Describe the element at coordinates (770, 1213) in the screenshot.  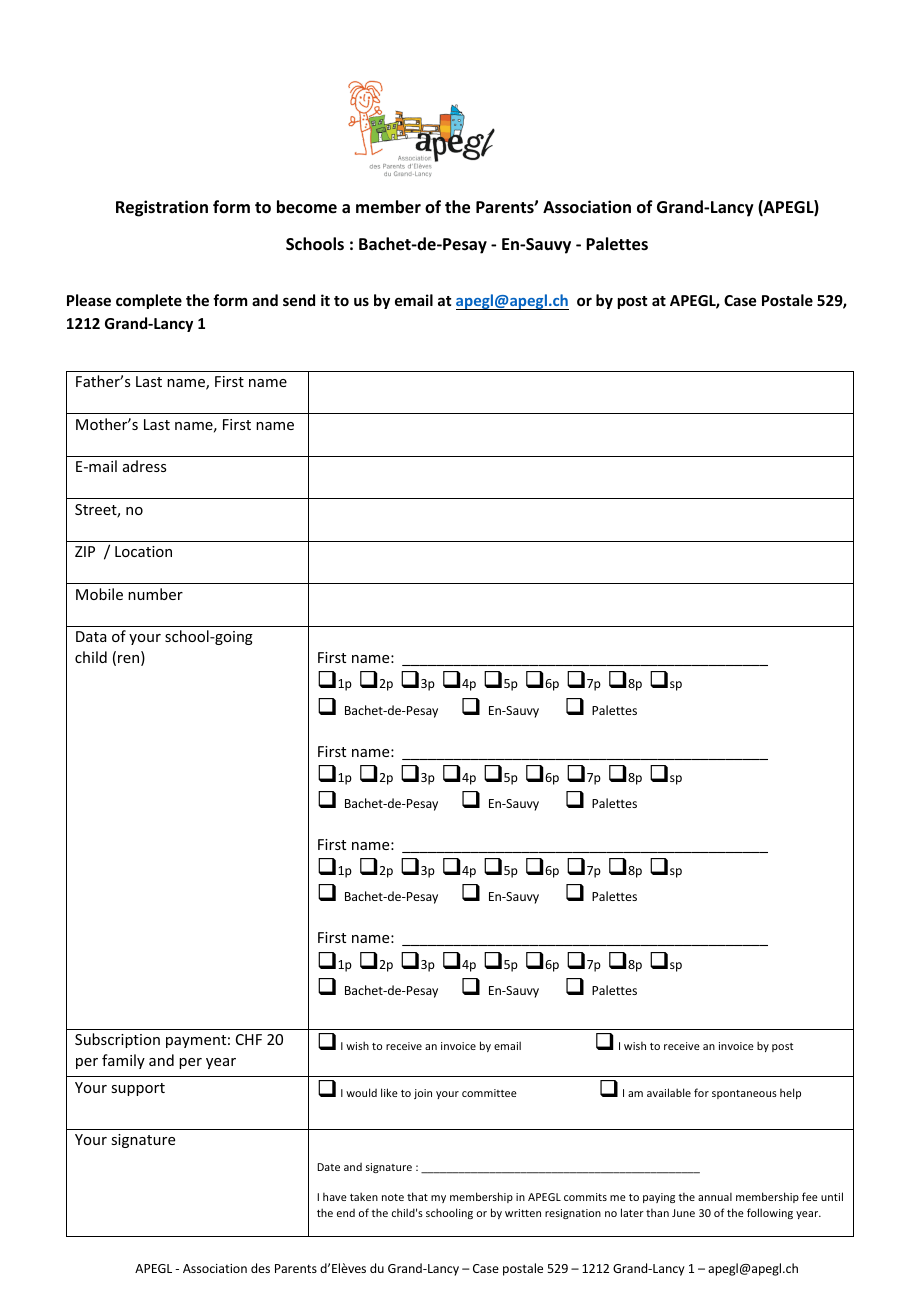
I see `following` at that location.
